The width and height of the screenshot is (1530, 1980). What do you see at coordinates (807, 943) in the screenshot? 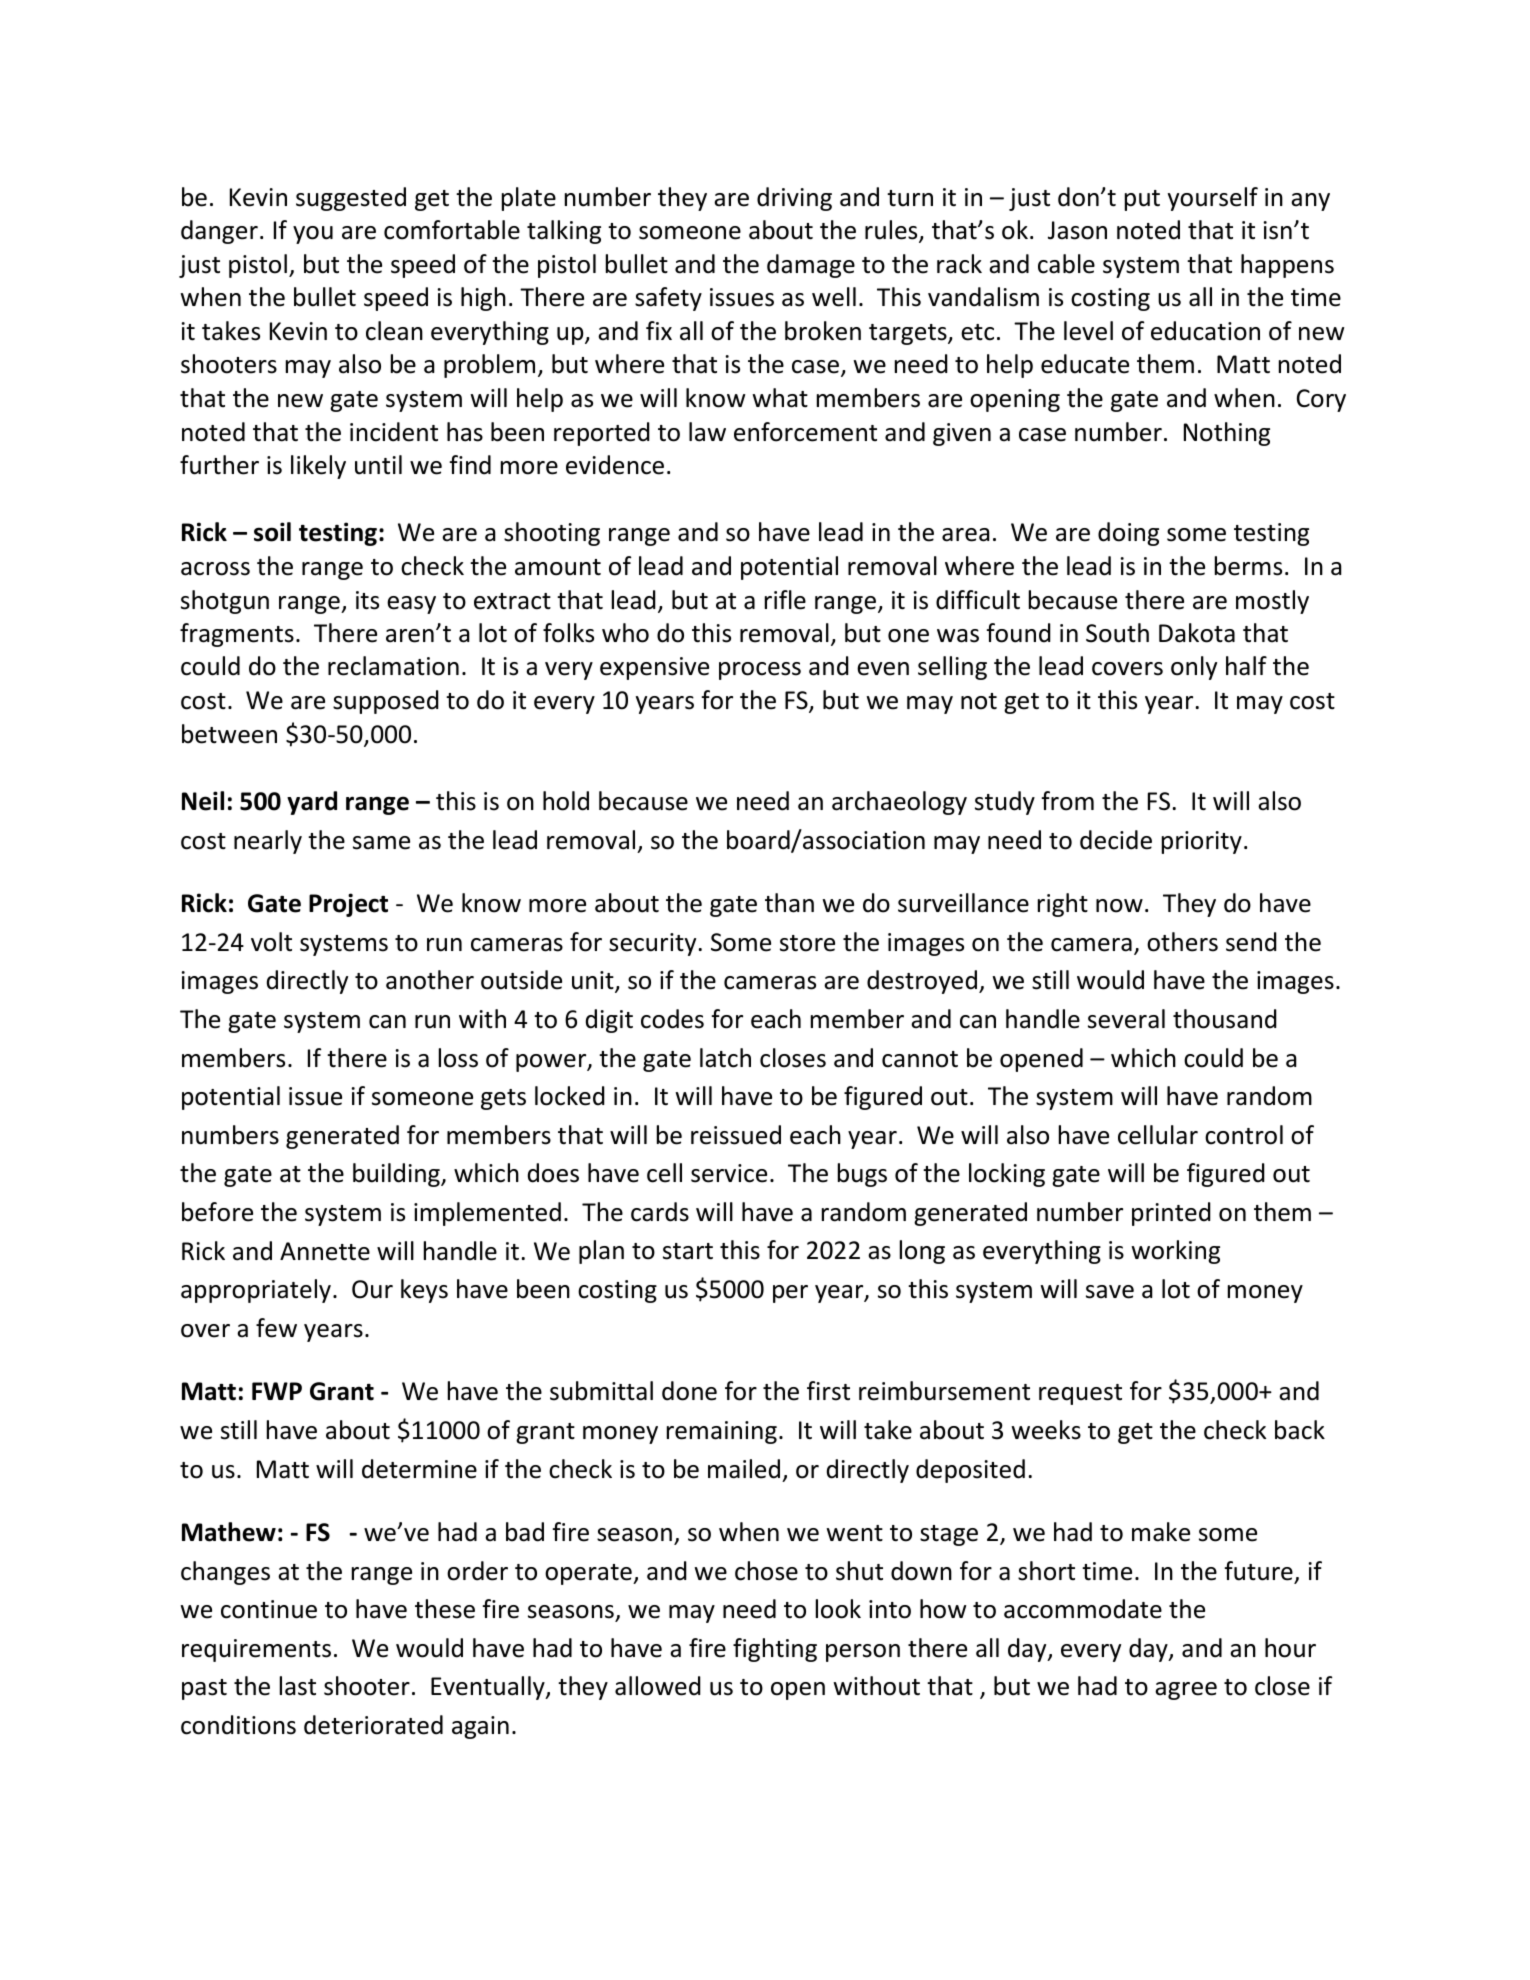
I see `store` at bounding box center [807, 943].
